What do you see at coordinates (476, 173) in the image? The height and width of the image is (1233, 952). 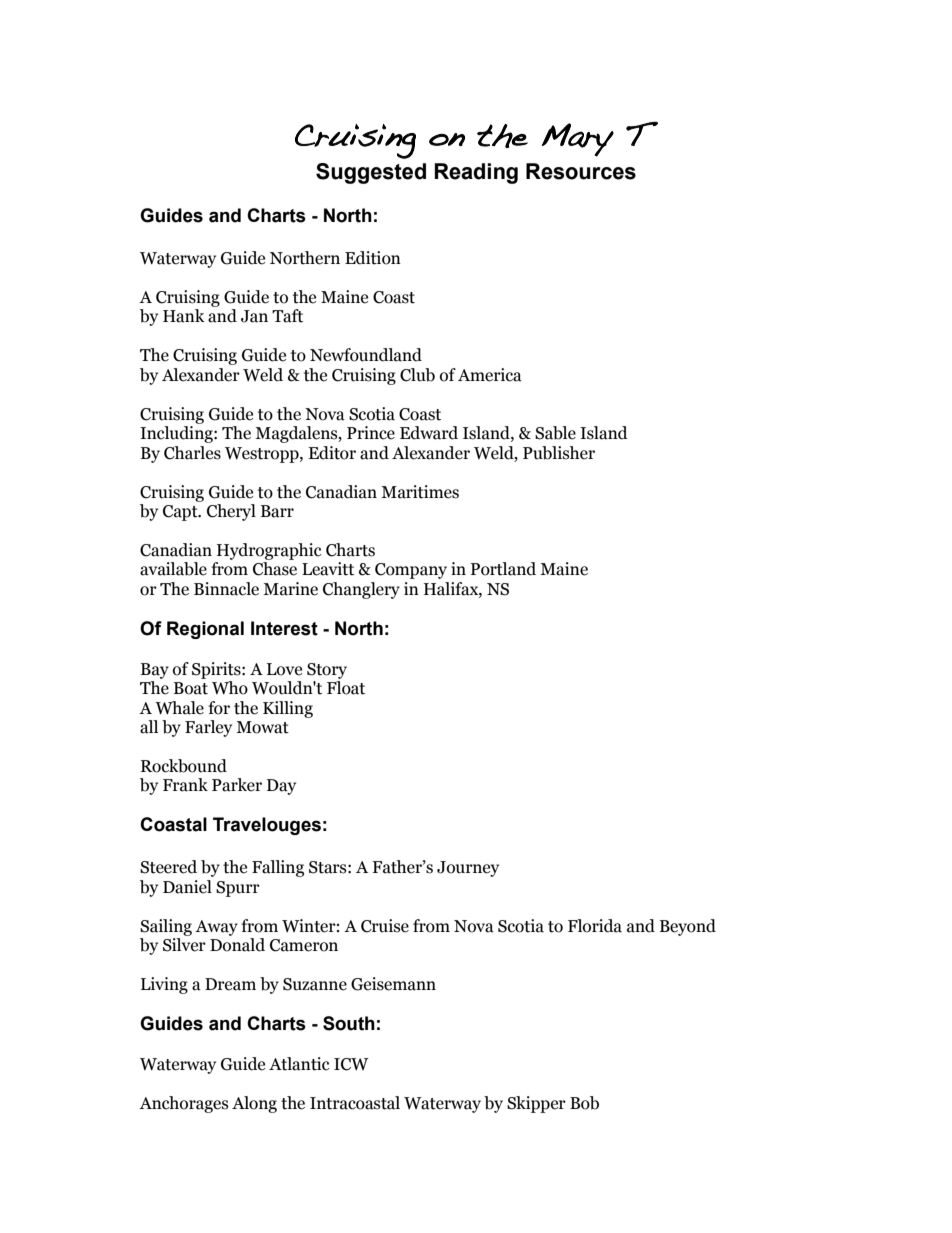 I see `Reading` at bounding box center [476, 173].
